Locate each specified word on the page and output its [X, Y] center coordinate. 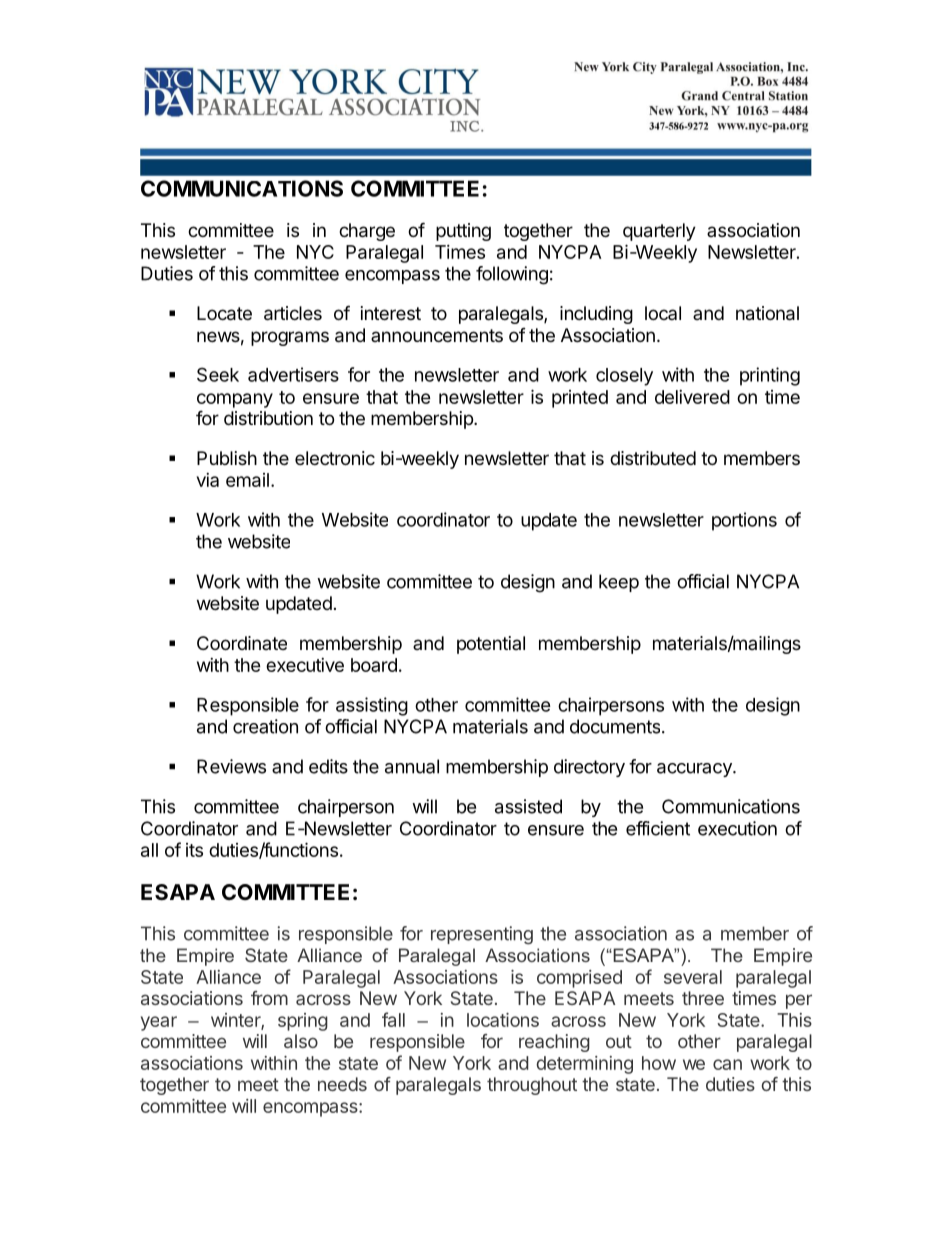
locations [503, 1020]
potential [491, 645]
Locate [224, 313]
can [727, 1064]
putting [463, 232]
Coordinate [242, 643]
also [301, 1041]
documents [616, 726]
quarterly [659, 232]
